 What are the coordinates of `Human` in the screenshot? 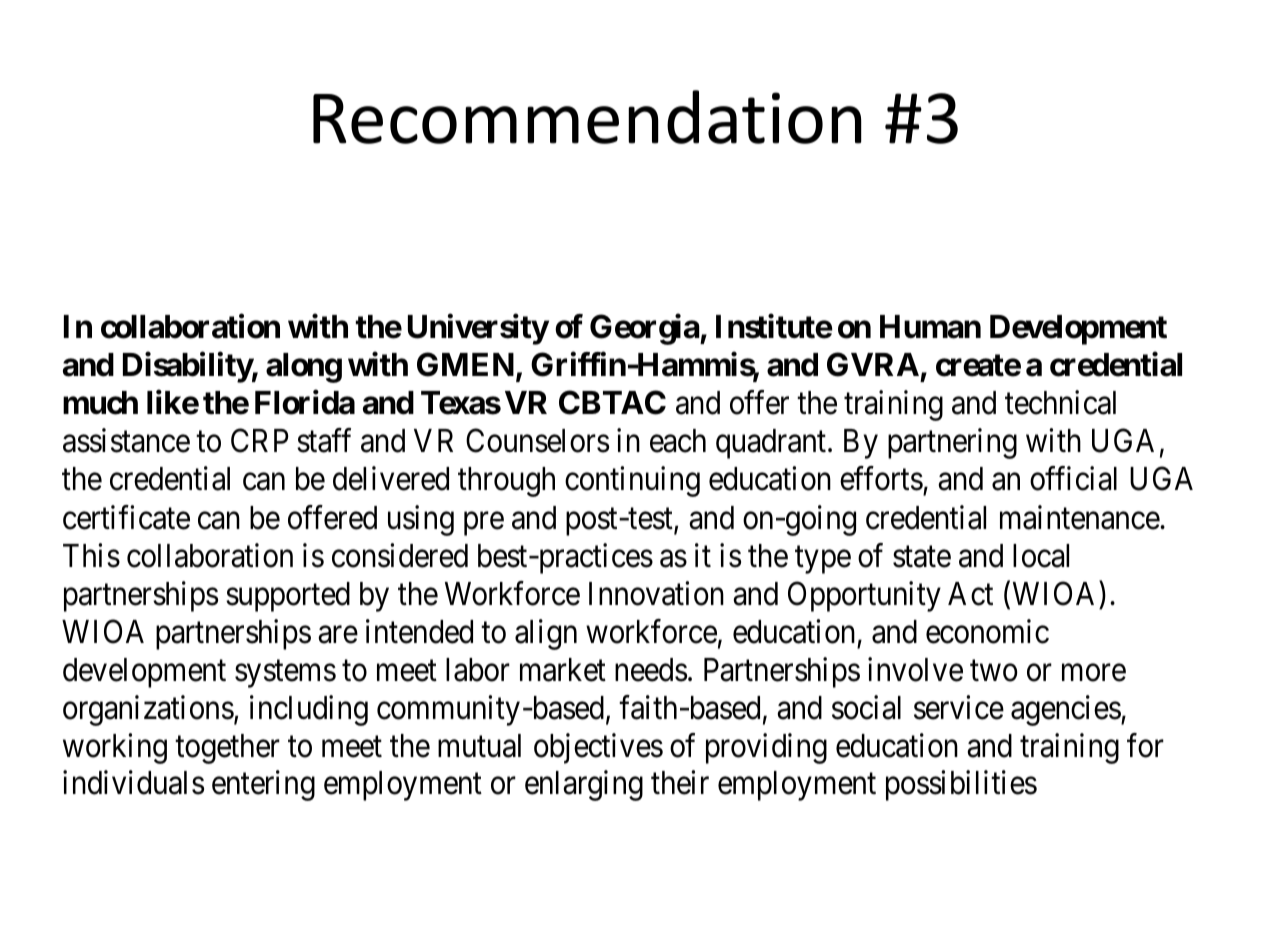 It's located at (930, 327).
